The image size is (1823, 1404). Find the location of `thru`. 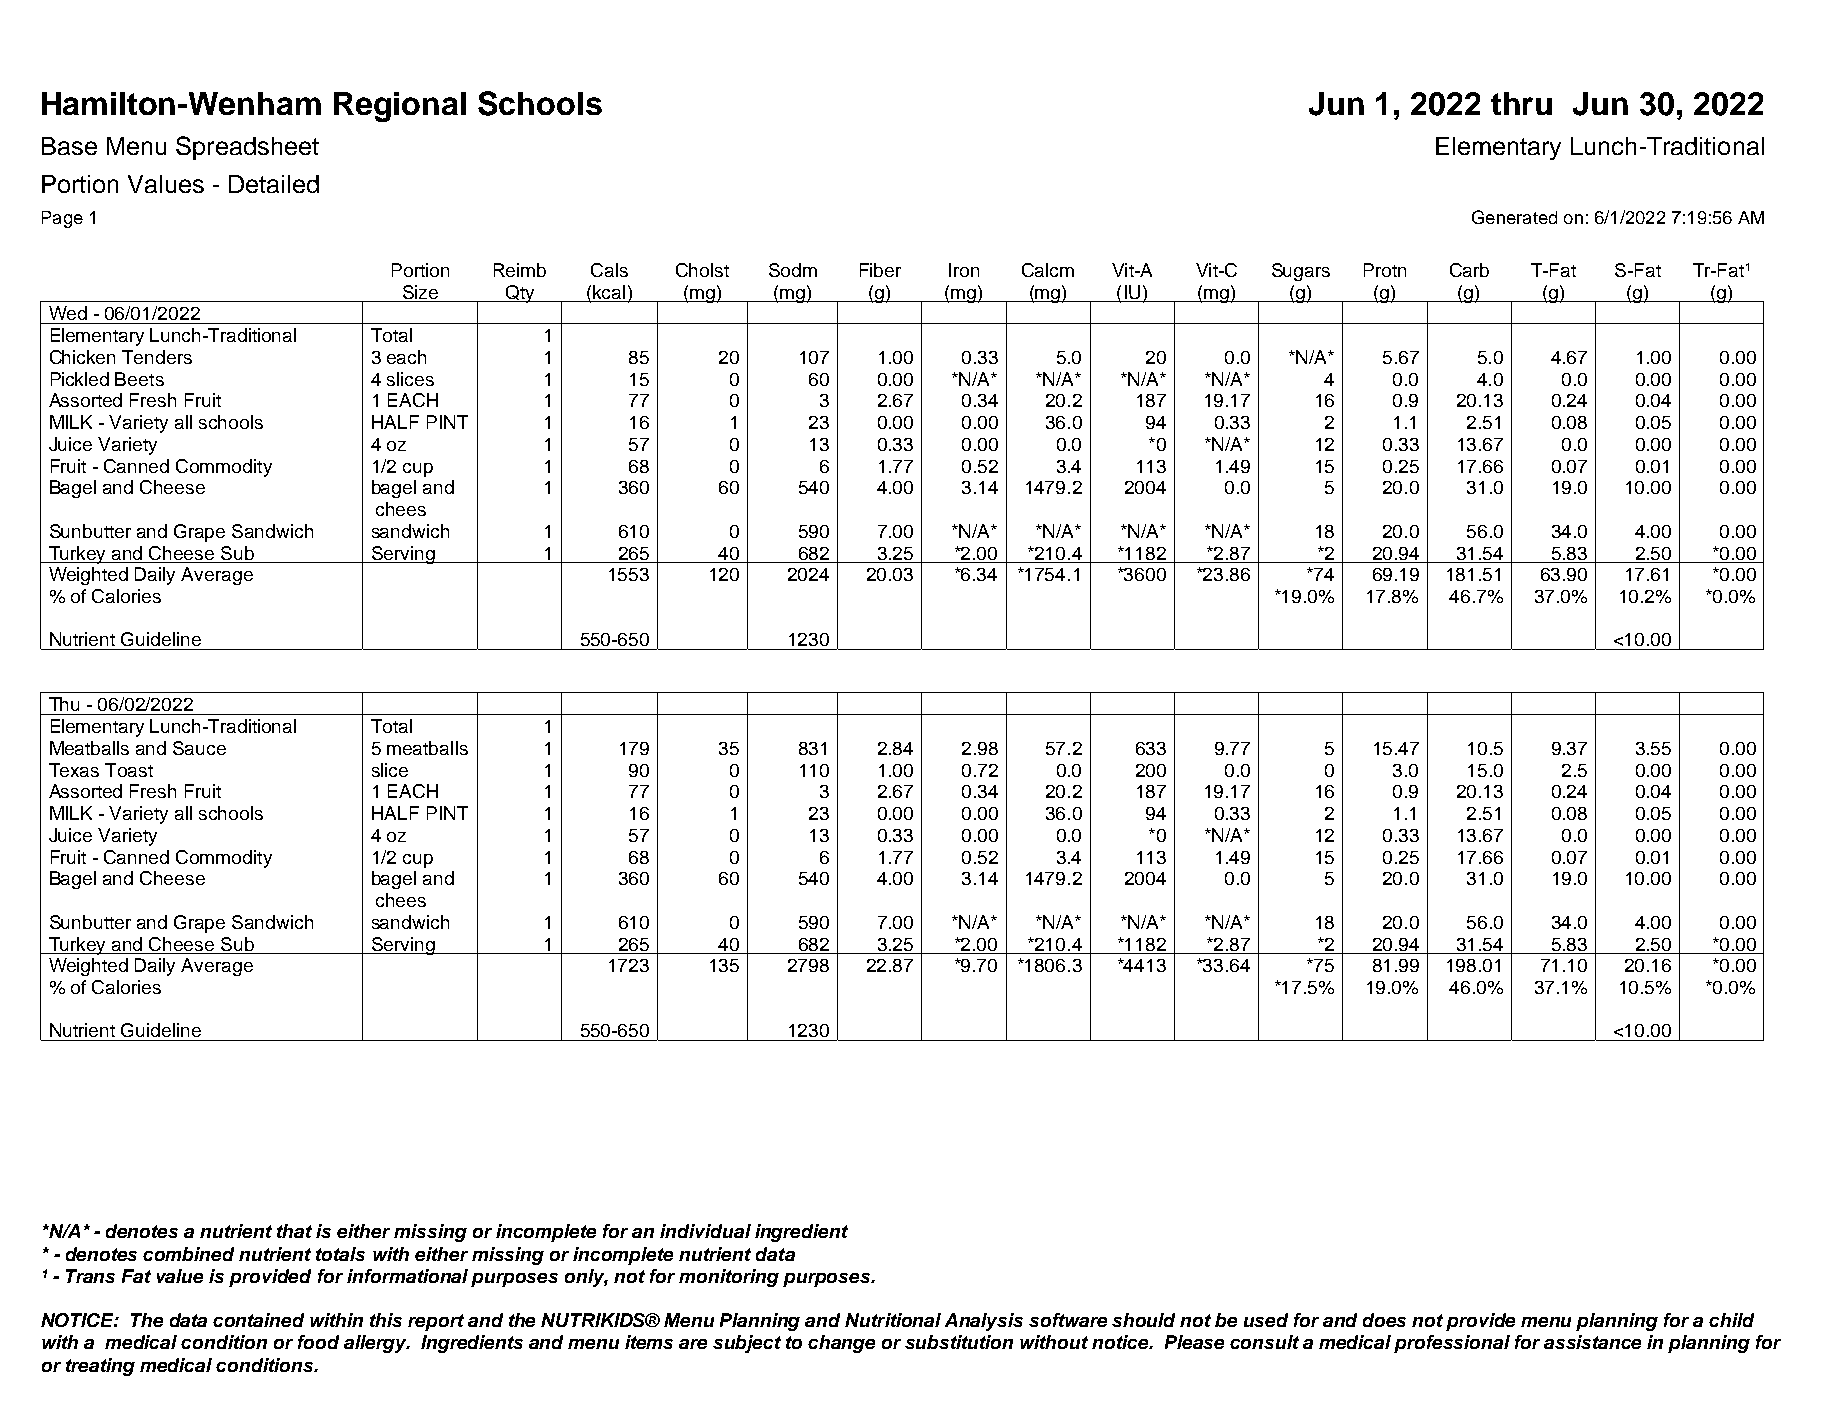

thru is located at coordinates (1521, 103).
